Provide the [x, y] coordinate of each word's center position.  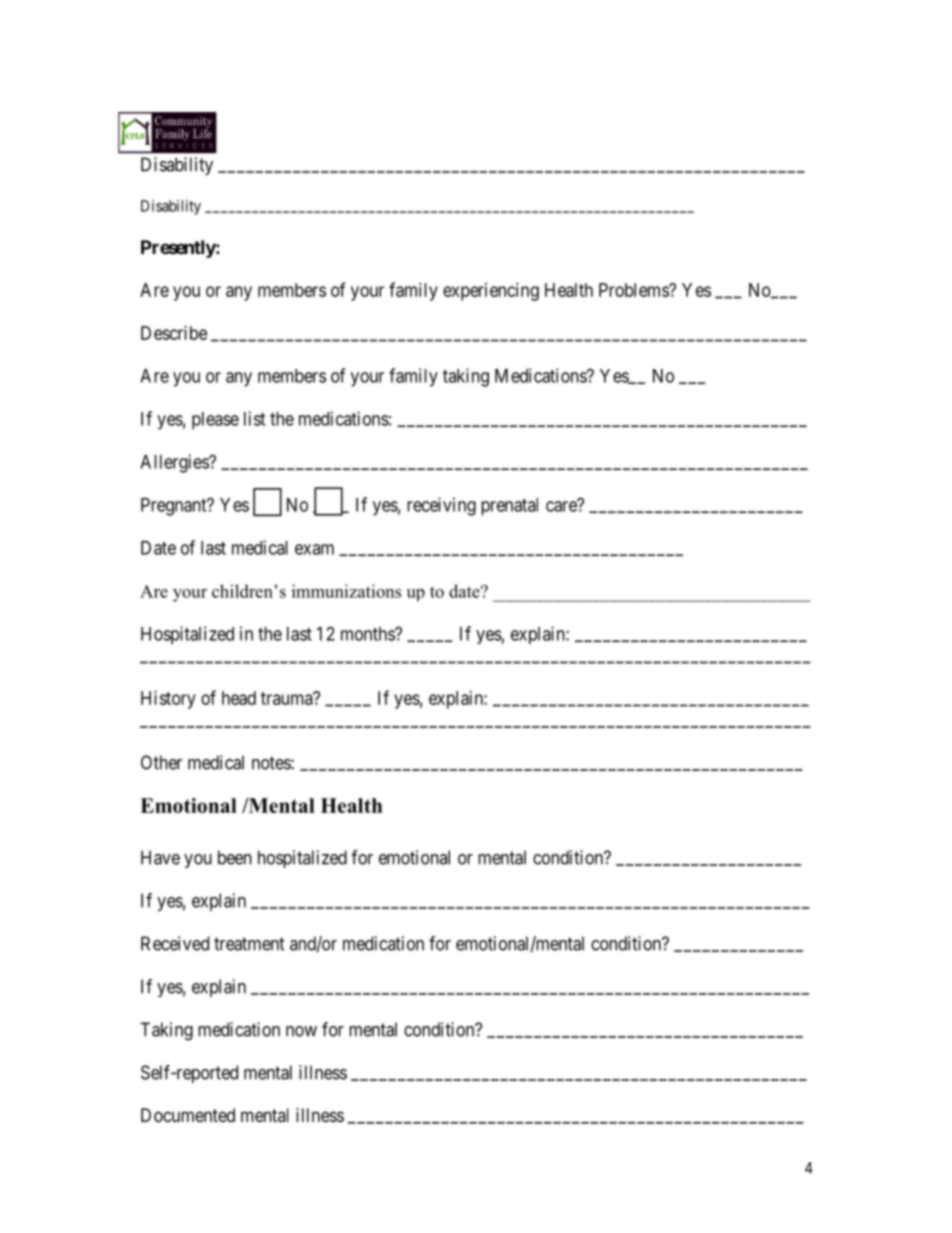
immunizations [346, 591]
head [239, 698]
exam [314, 549]
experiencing [491, 292]
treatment [249, 944]
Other [161, 762]
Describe [174, 333]
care [562, 506]
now [301, 1031]
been [235, 857]
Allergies [175, 463]
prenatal [509, 507]
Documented [188, 1115]
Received [175, 943]
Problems [634, 290]
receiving [441, 506]
